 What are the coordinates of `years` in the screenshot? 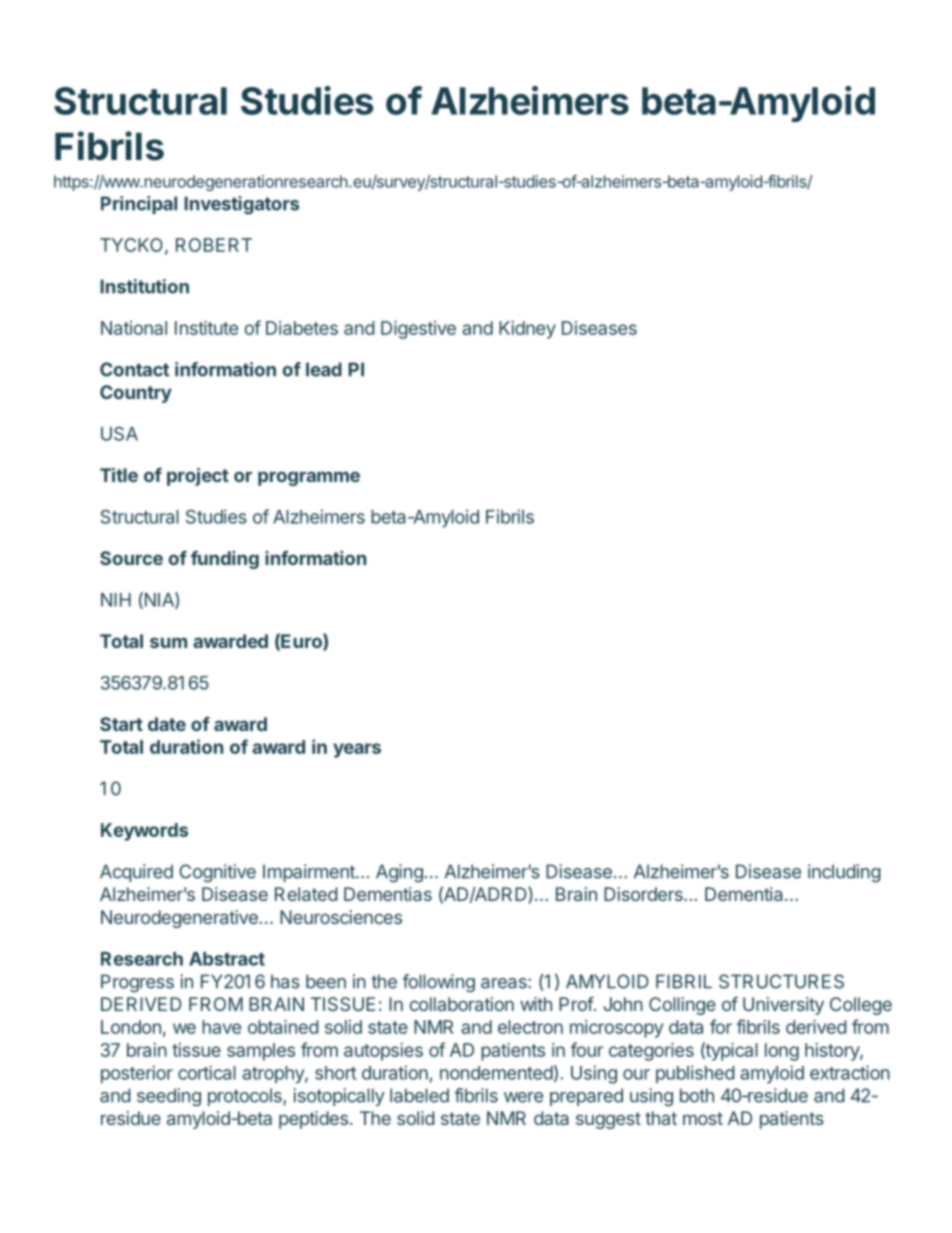 It's located at (357, 750).
